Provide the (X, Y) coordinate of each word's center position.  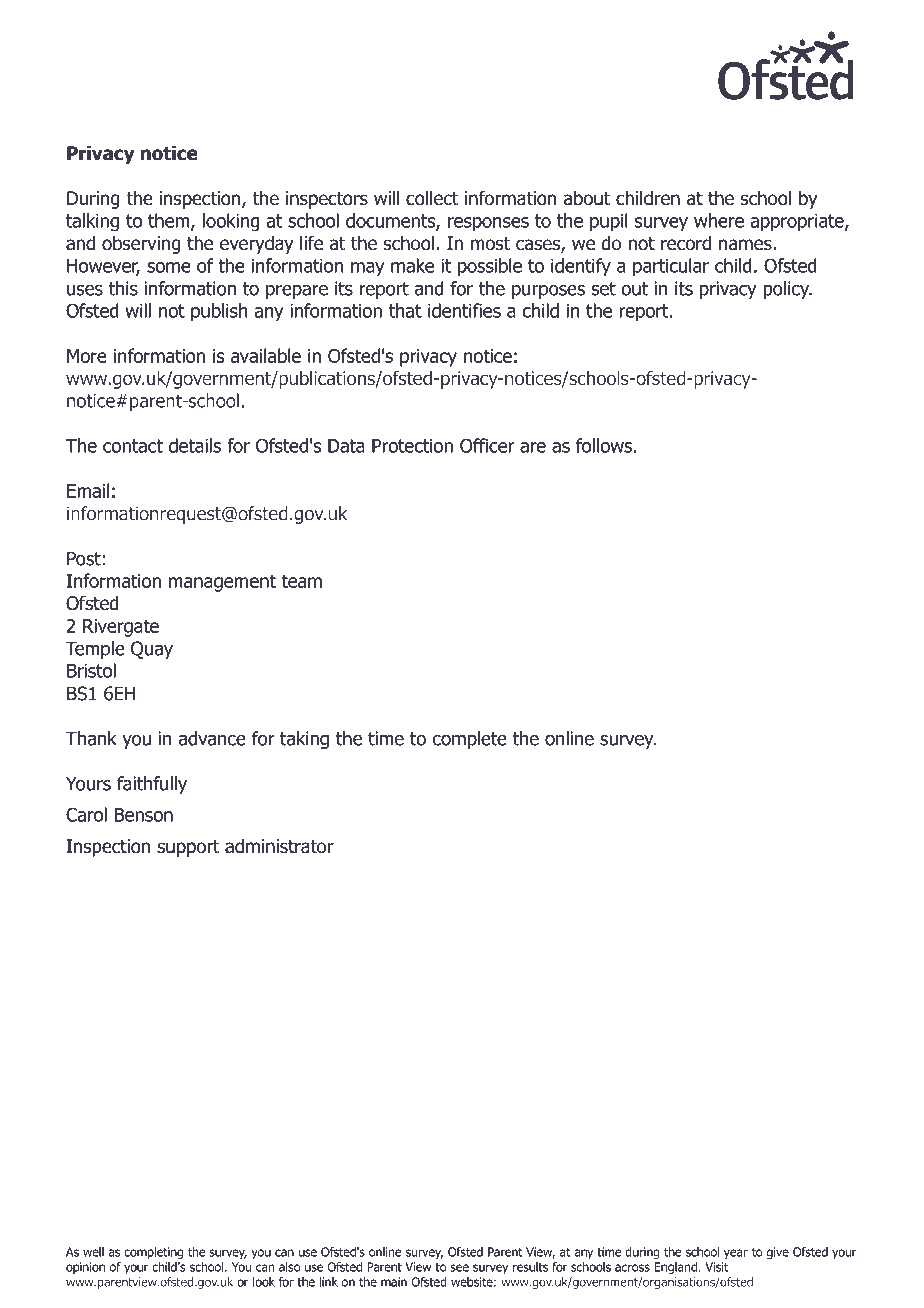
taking (304, 740)
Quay (152, 650)
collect (432, 198)
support (188, 848)
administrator (279, 846)
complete (469, 740)
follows (604, 445)
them (170, 221)
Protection (412, 446)
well (93, 1252)
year (736, 1254)
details (195, 445)
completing (153, 1253)
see (459, 1268)
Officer (487, 445)
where (719, 220)
